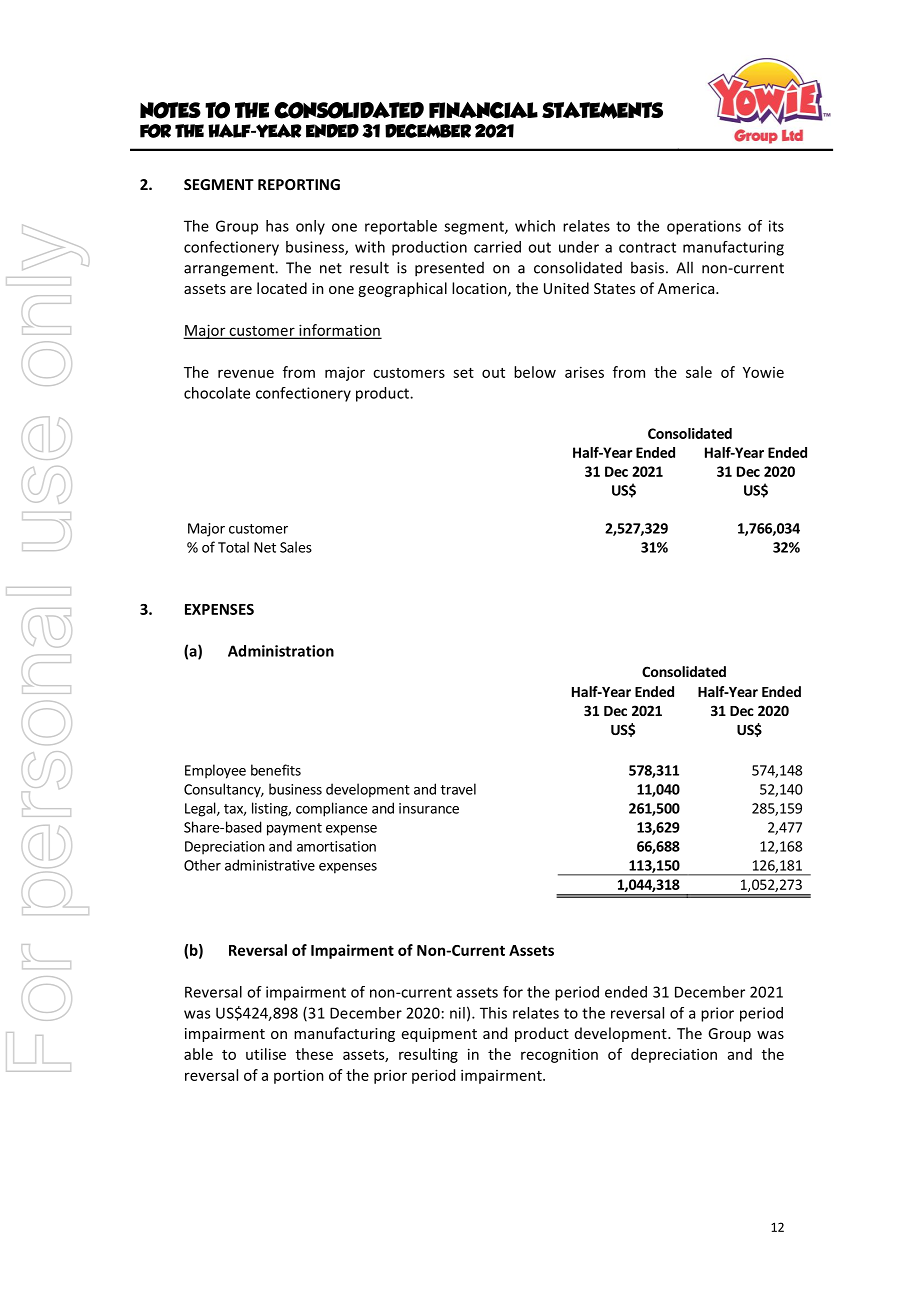  I want to click on utilise, so click(266, 1054).
